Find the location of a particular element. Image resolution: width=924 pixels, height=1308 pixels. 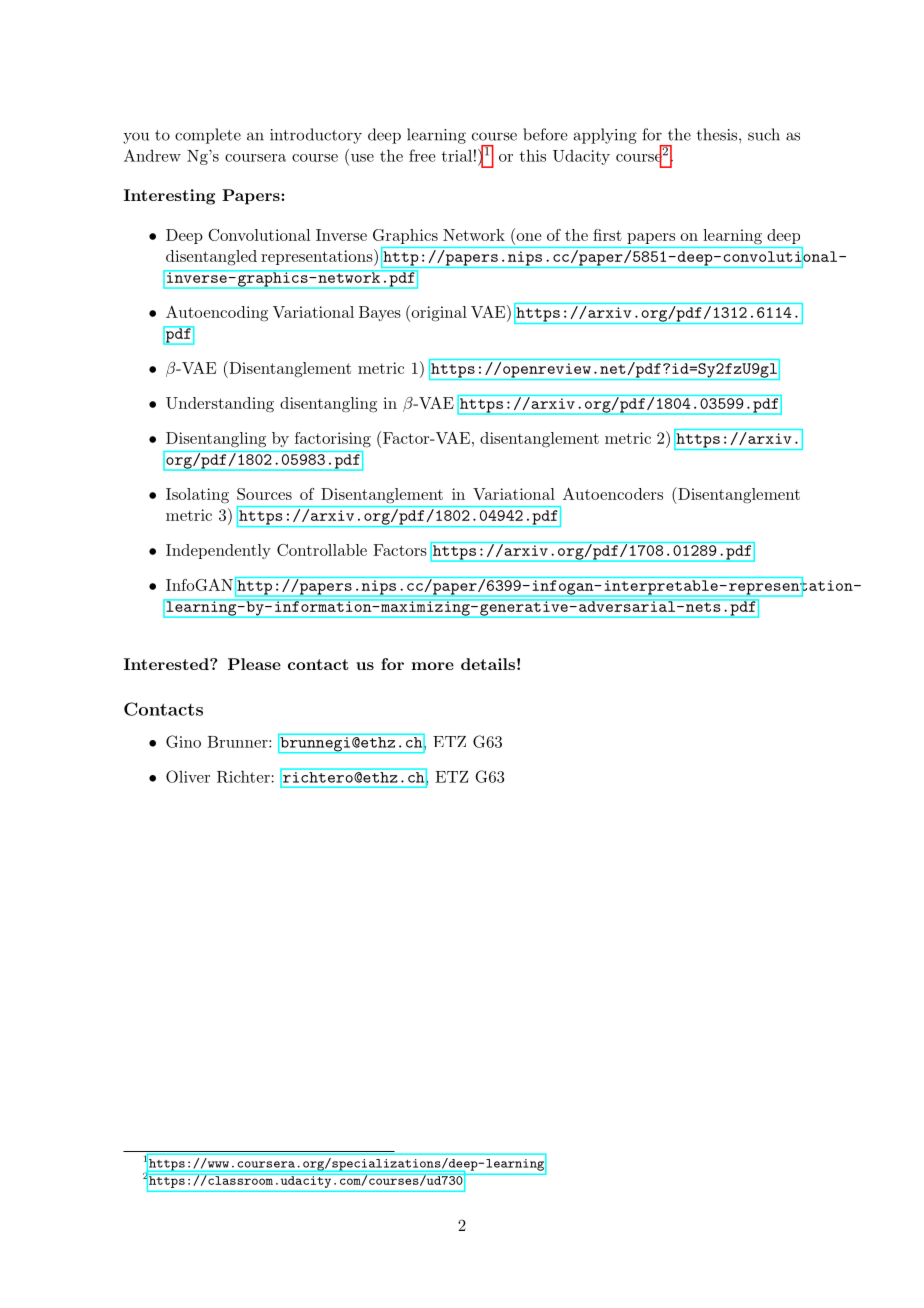

Bayes is located at coordinates (380, 313).
